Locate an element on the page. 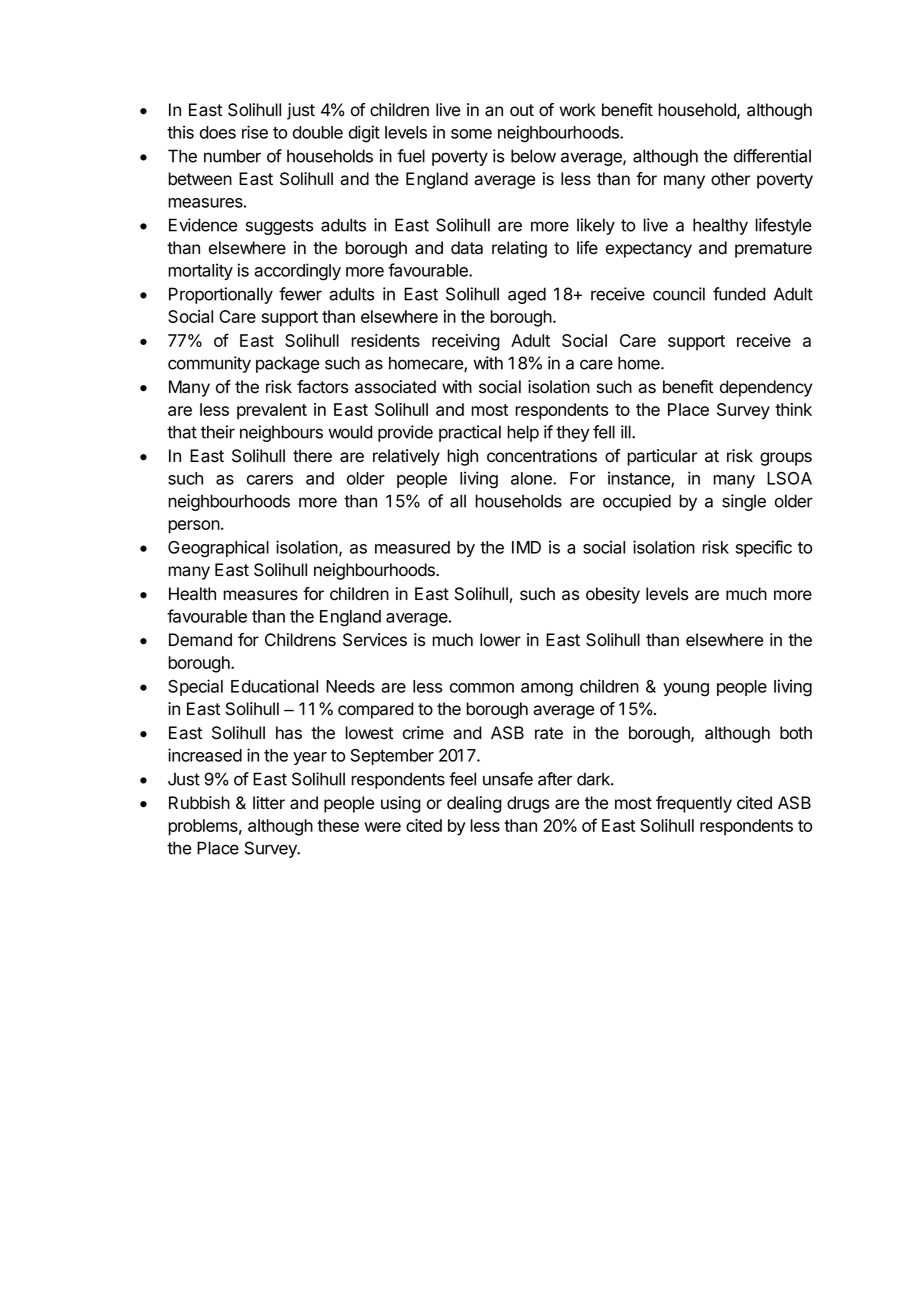 This image has width=924, height=1308. there is located at coordinates (312, 456).
